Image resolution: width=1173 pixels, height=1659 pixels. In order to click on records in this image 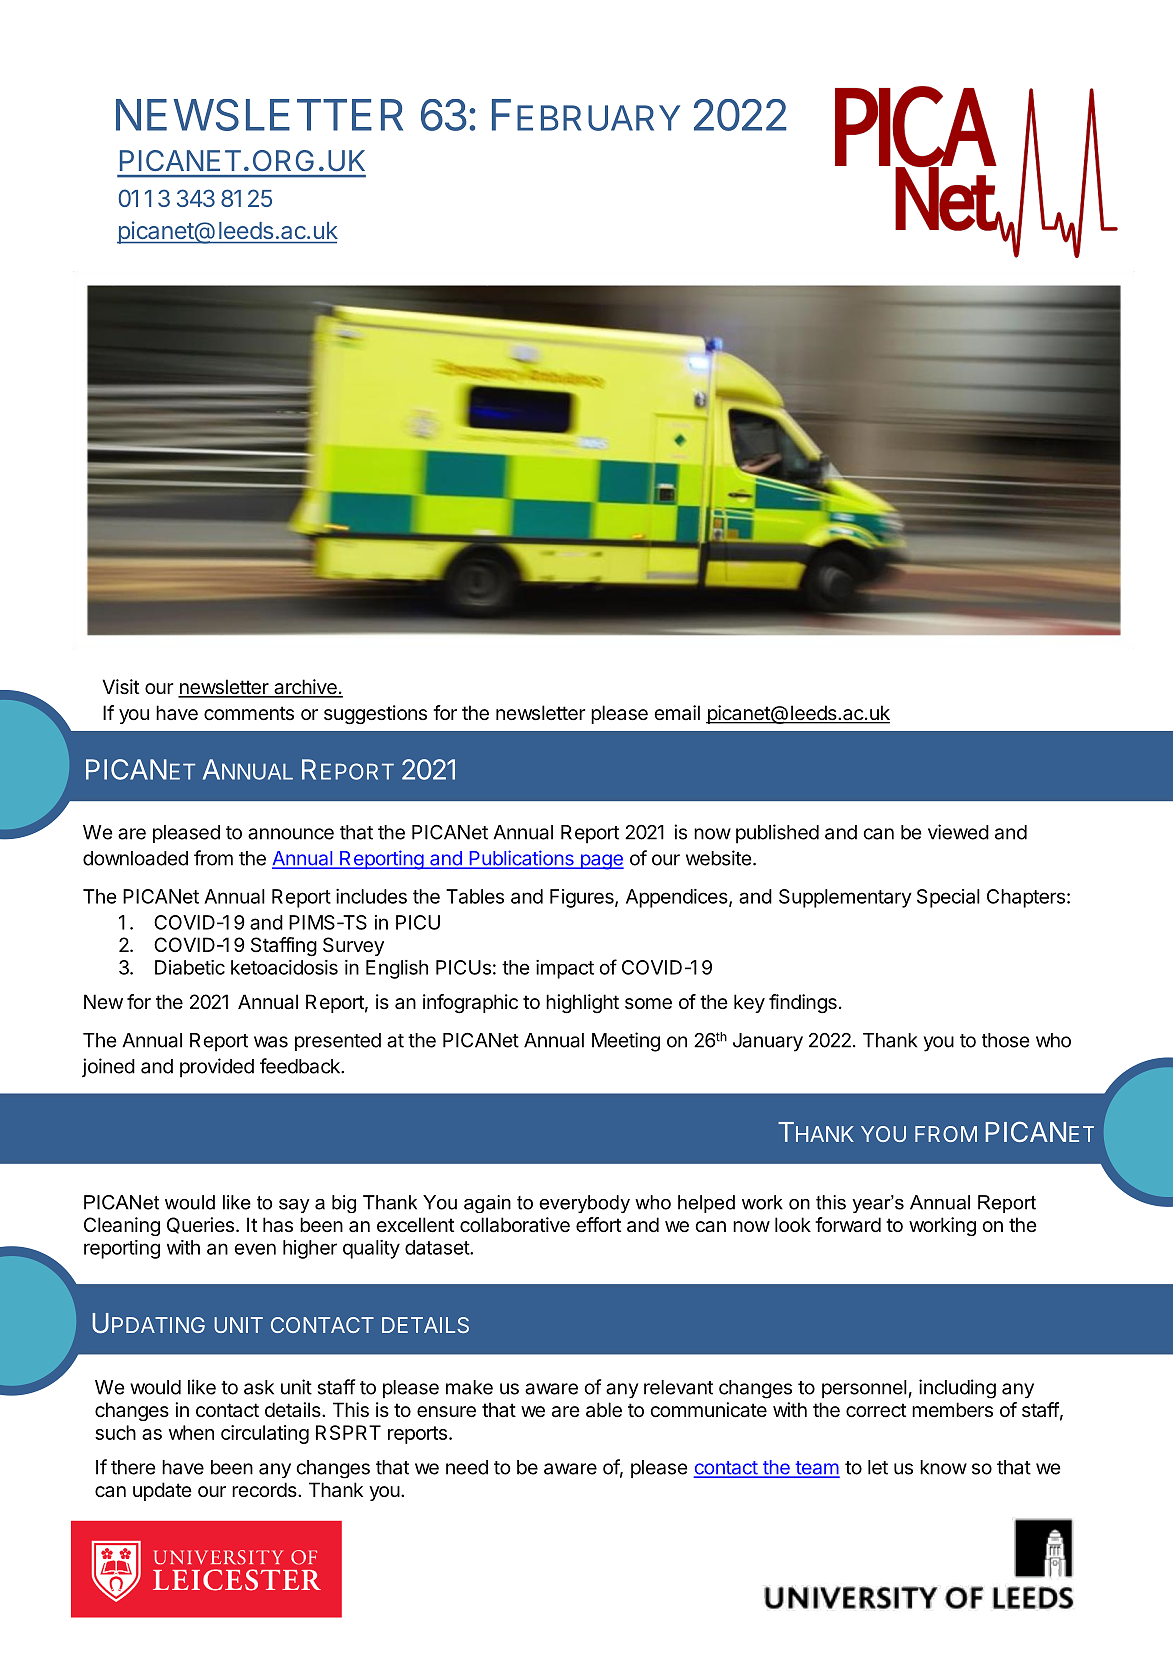, I will do `click(264, 1489)`.
